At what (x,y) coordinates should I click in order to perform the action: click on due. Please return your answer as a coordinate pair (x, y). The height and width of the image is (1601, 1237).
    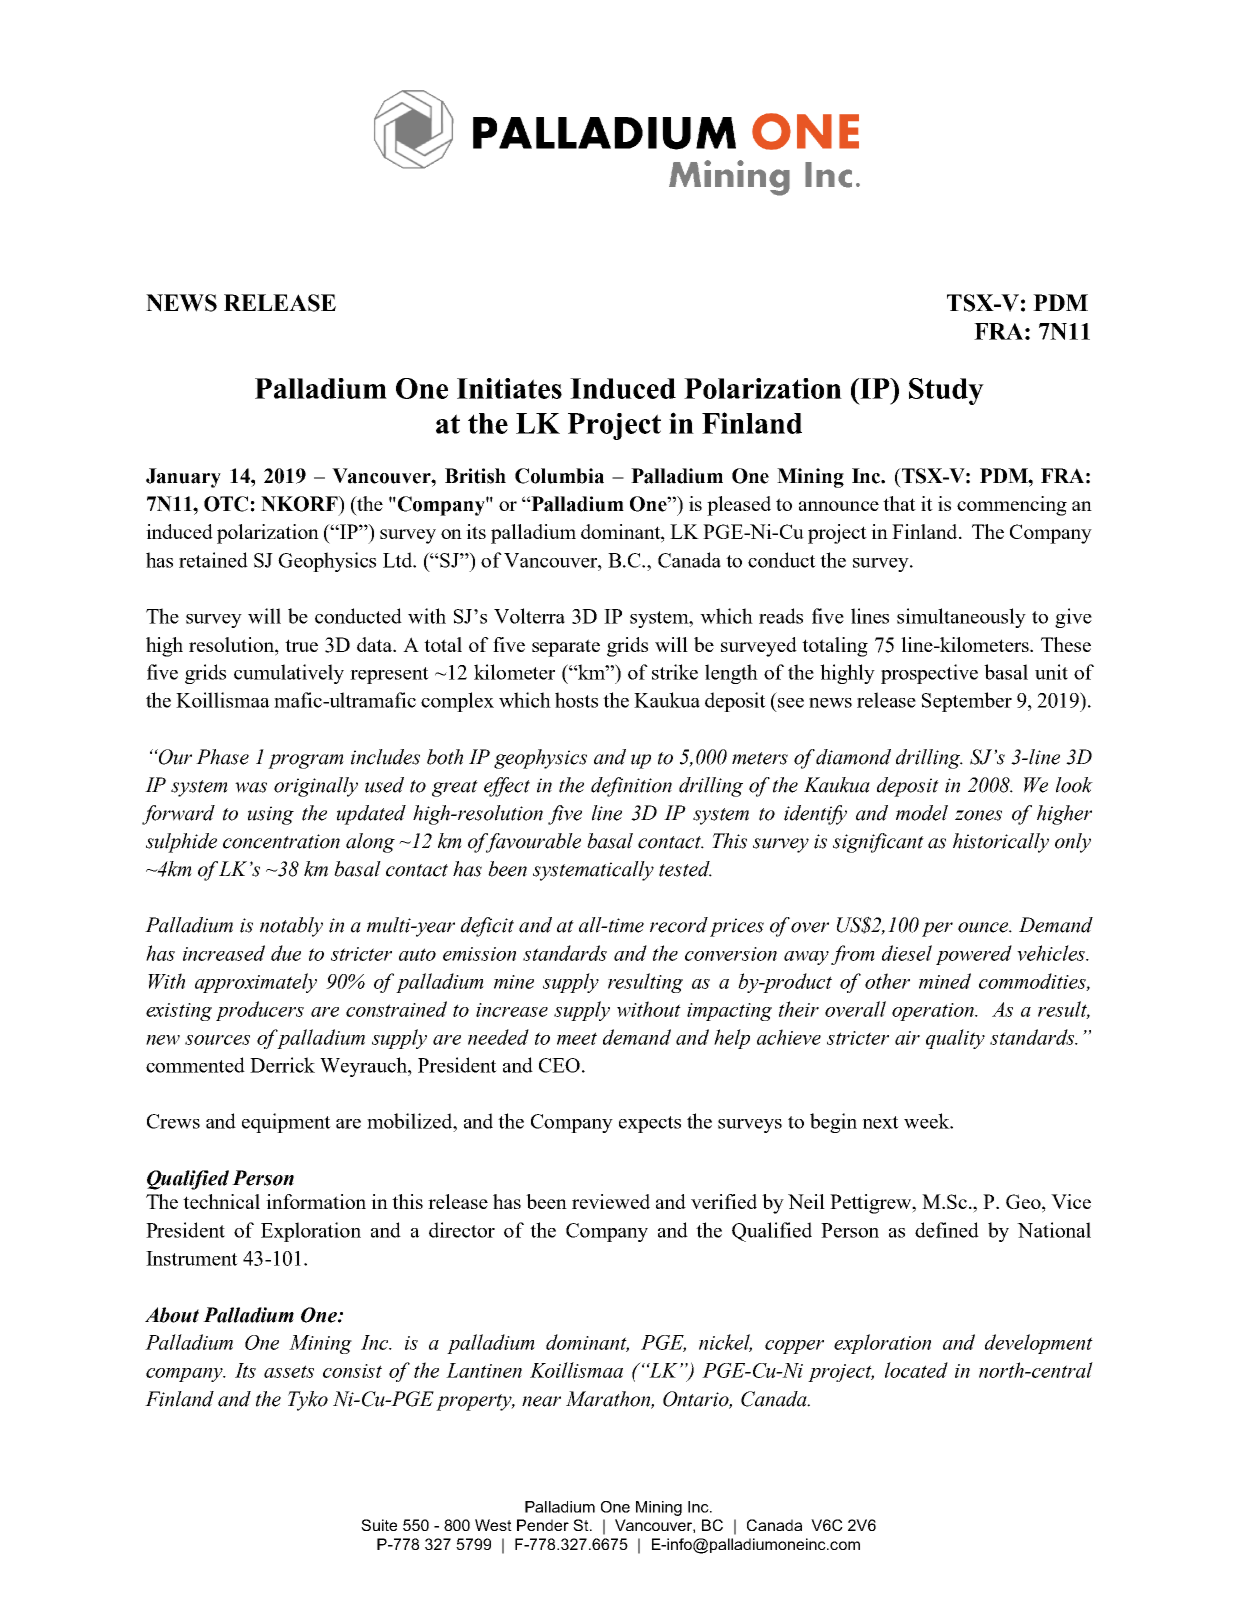
    Looking at the image, I should click on (286, 953).
